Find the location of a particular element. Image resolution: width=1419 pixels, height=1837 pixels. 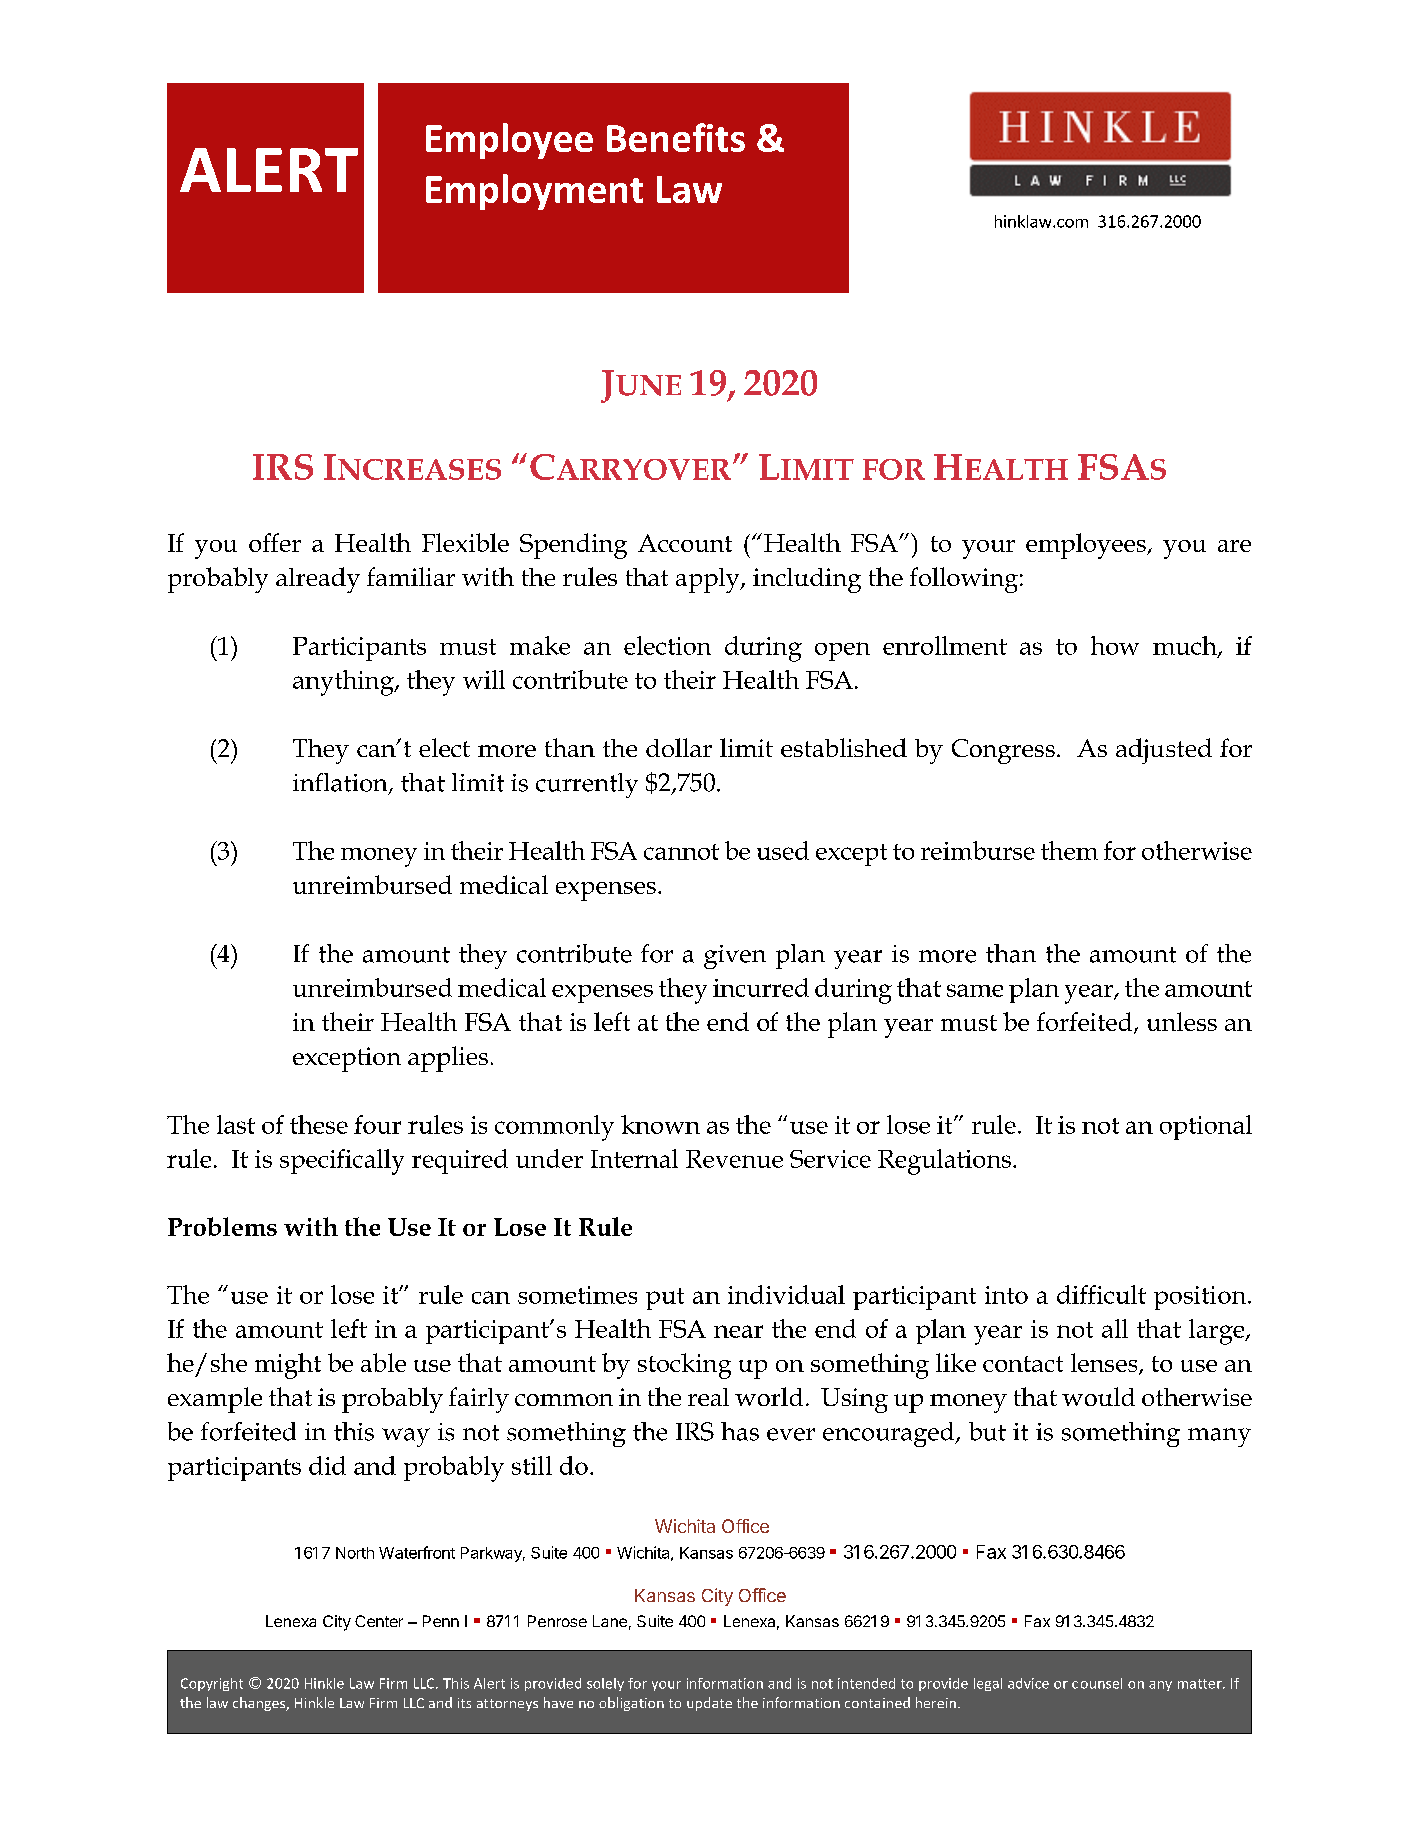

update is located at coordinates (709, 1704).
